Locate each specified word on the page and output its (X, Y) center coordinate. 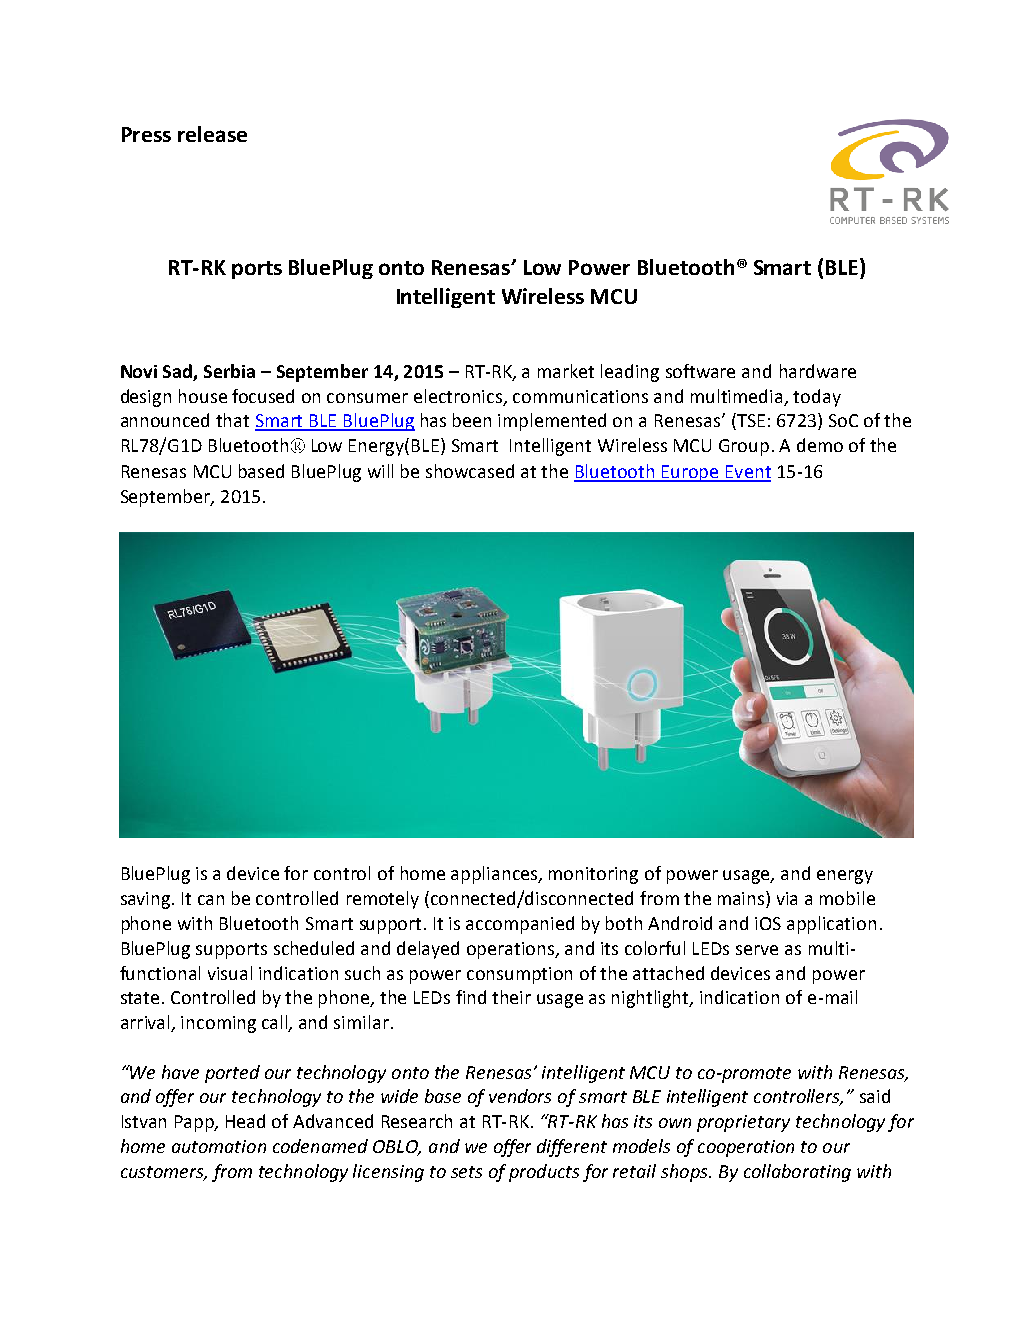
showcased (470, 471)
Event (747, 473)
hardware (818, 371)
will (380, 471)
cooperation (746, 1148)
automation (219, 1146)
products (544, 1173)
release (212, 134)
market (566, 371)
